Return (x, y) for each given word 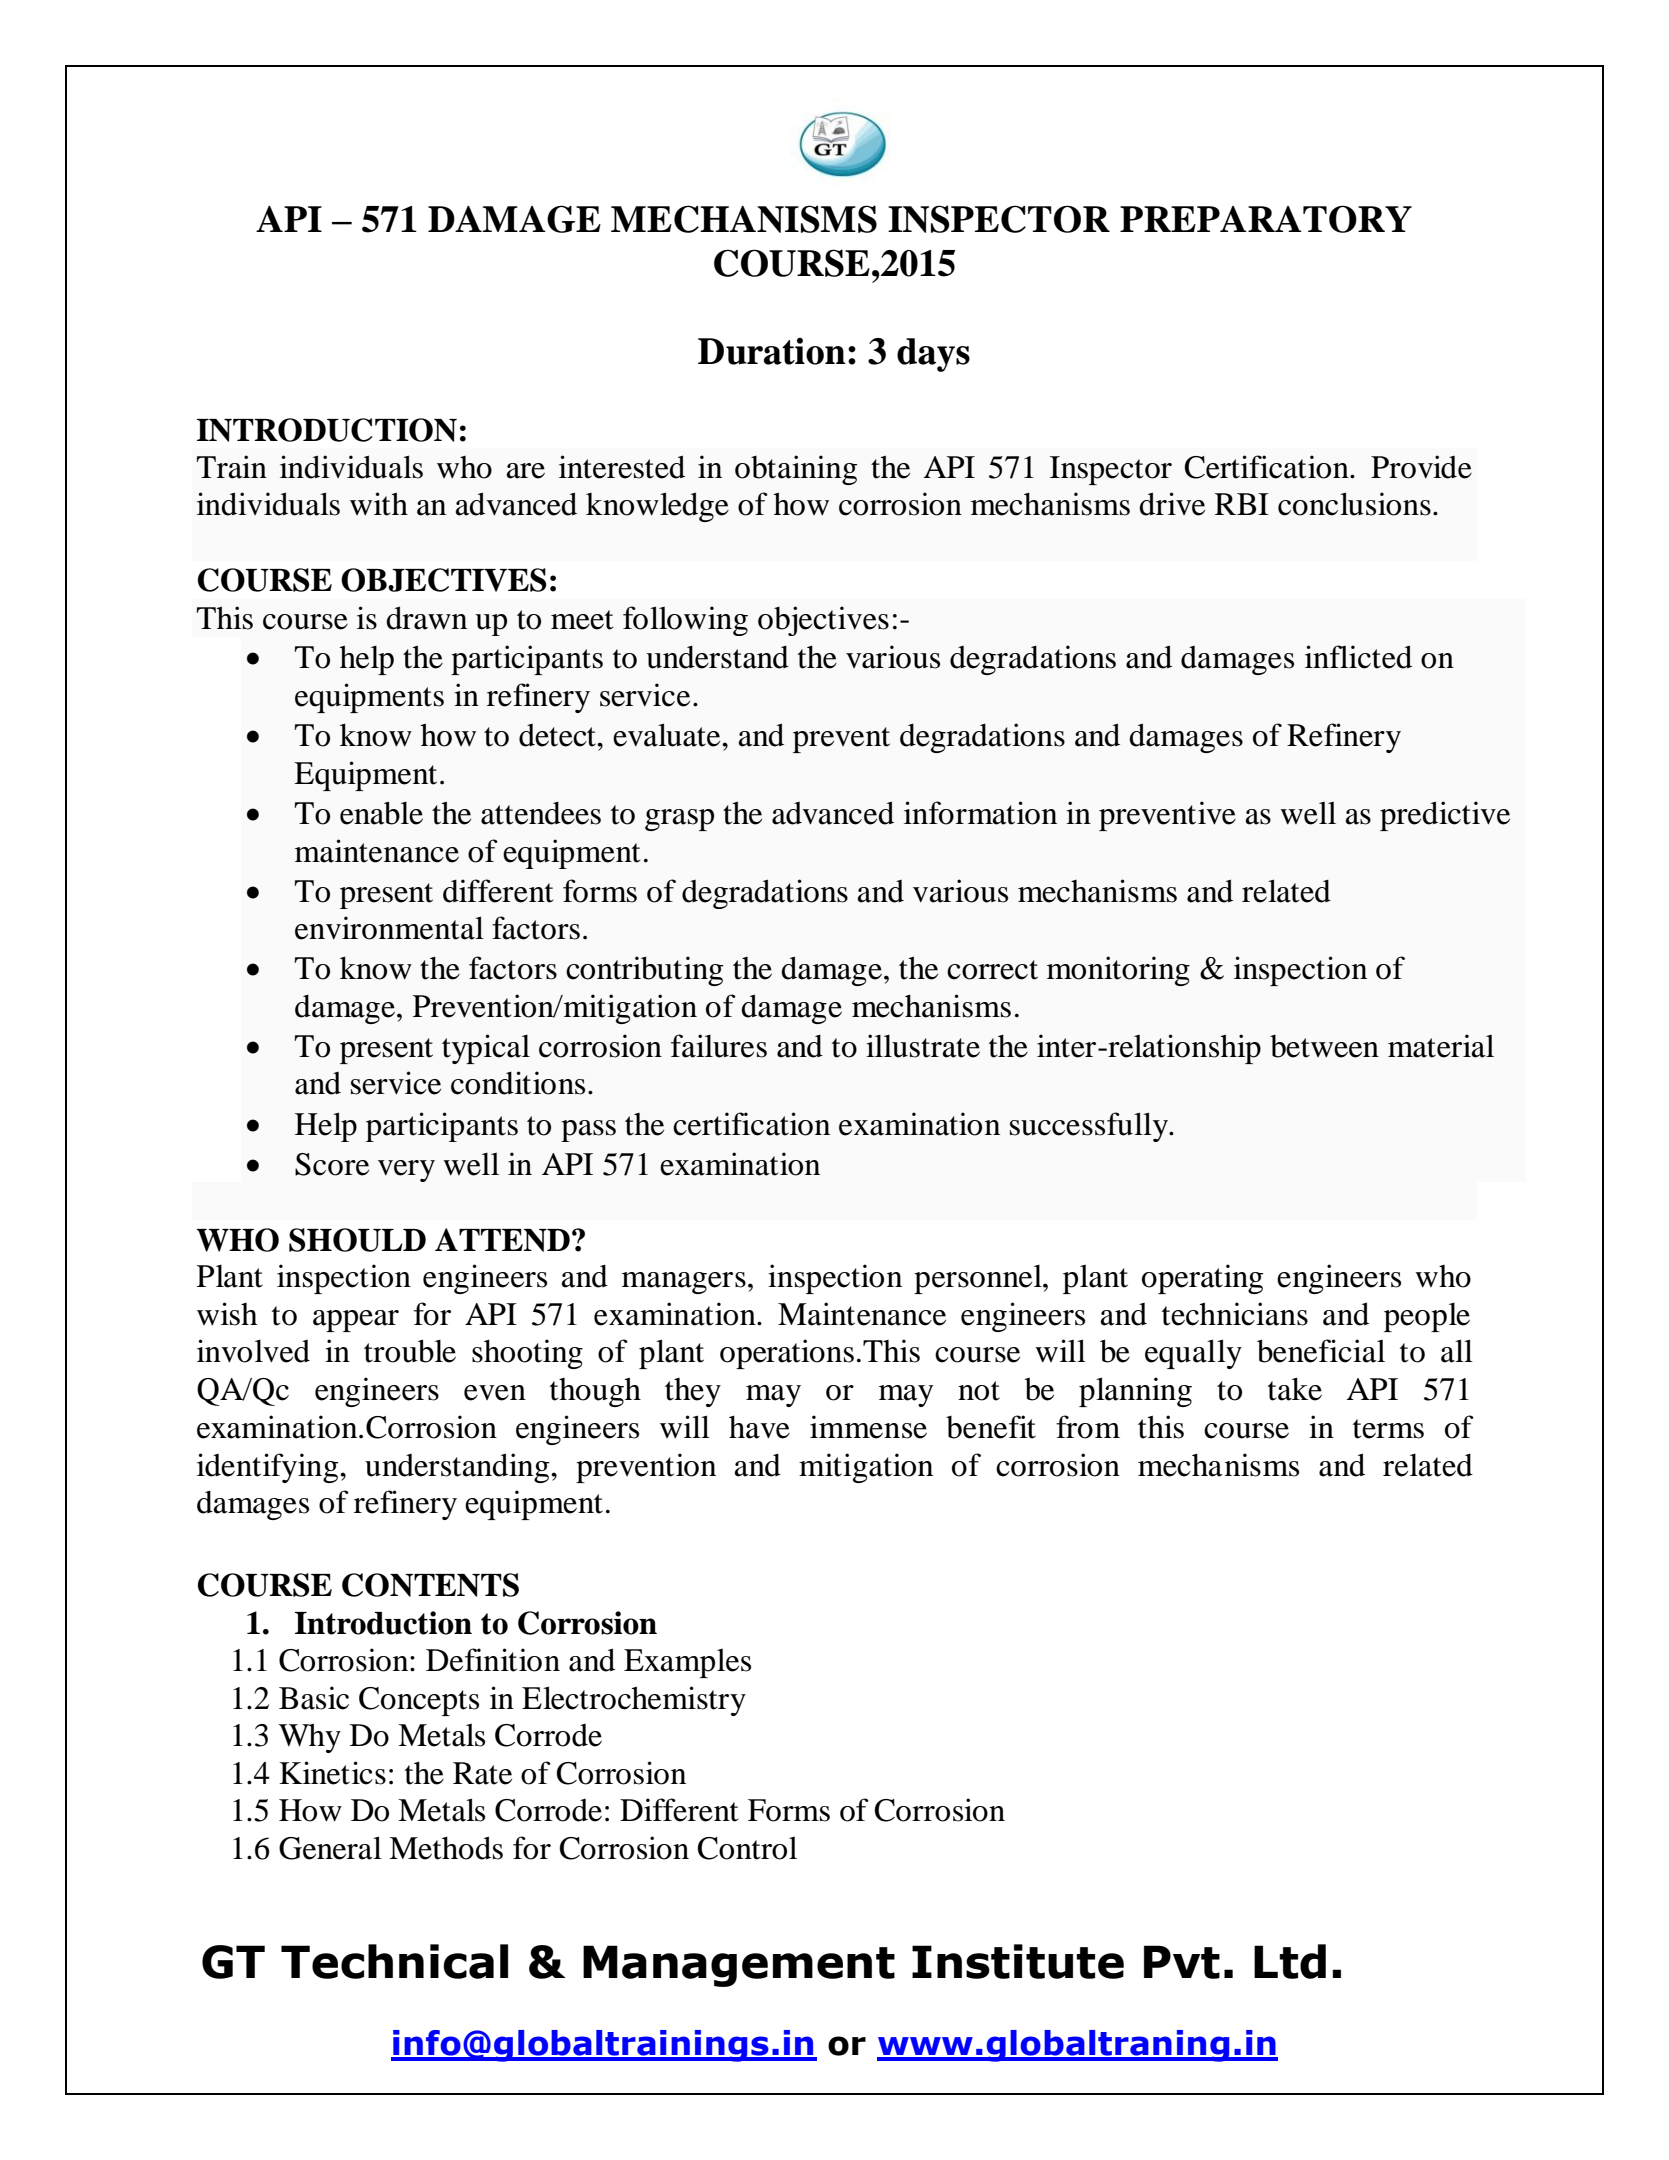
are (526, 471)
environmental (389, 928)
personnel (979, 1279)
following (685, 621)
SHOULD (357, 1240)
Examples (687, 1663)
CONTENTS (430, 1585)
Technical (394, 1961)
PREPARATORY (1266, 219)
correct (992, 970)
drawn (426, 618)
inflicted (1358, 657)
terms (1388, 1429)
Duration (772, 351)
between (1324, 1046)
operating (1202, 1279)
